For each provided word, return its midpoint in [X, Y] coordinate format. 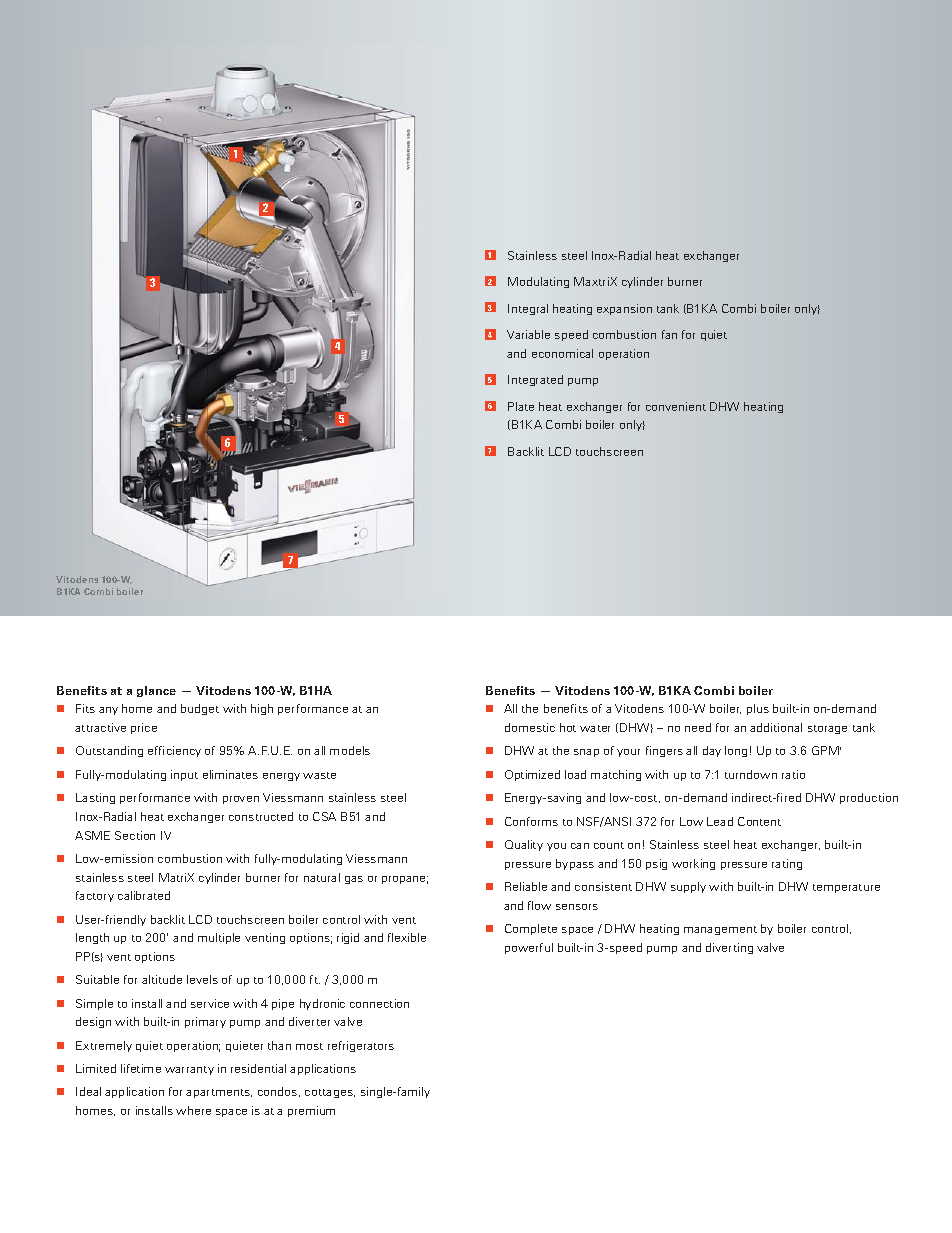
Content [759, 821]
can [580, 846]
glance [156, 691]
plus [758, 709]
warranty [189, 1070]
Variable [528, 334]
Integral [528, 309]
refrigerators [361, 1046]
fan [669, 334]
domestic [530, 727]
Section [135, 835]
